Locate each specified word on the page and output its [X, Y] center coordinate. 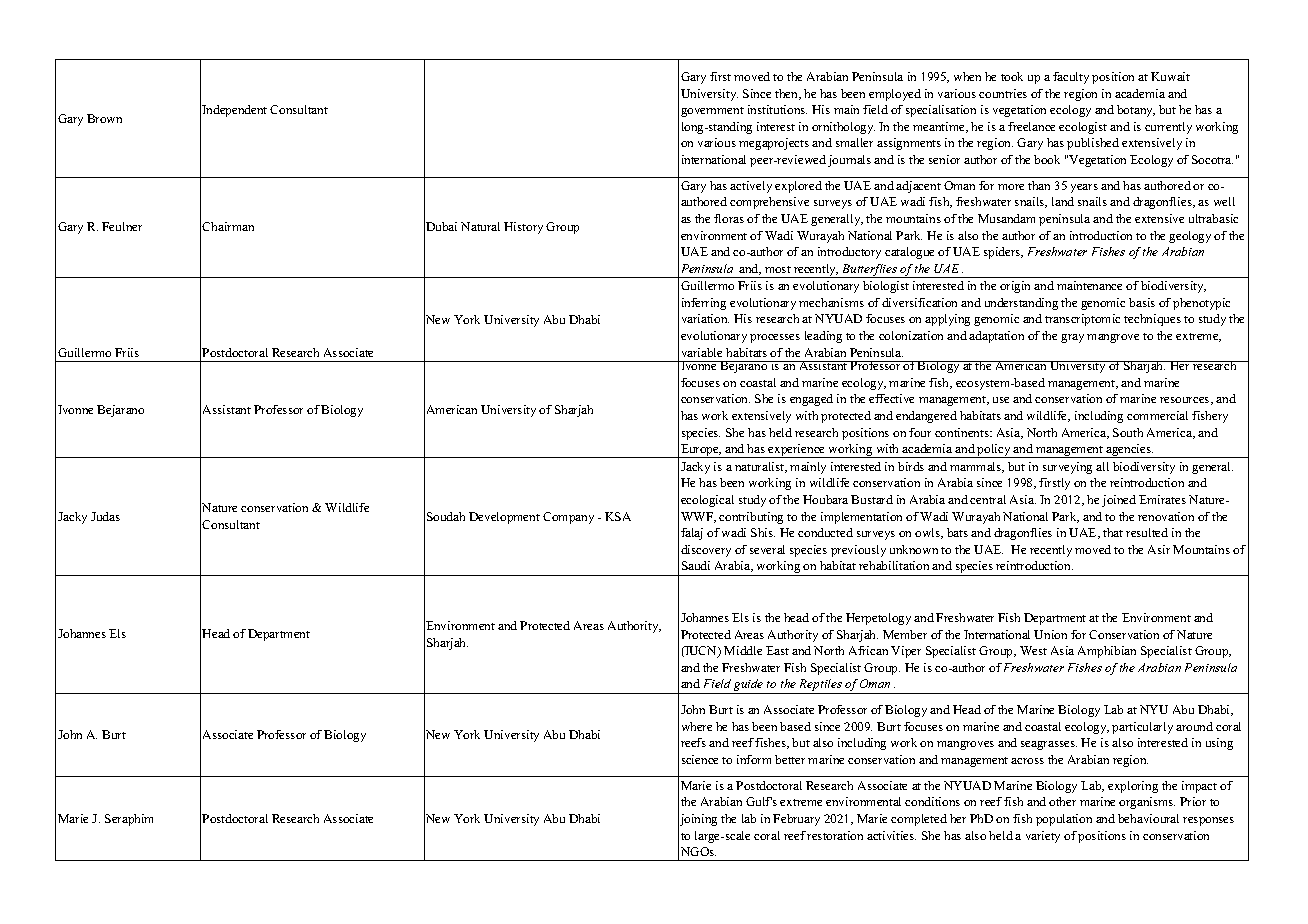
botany [1136, 111]
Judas [105, 516]
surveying [1067, 468]
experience [797, 451]
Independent [234, 111]
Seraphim [129, 820]
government [712, 112]
